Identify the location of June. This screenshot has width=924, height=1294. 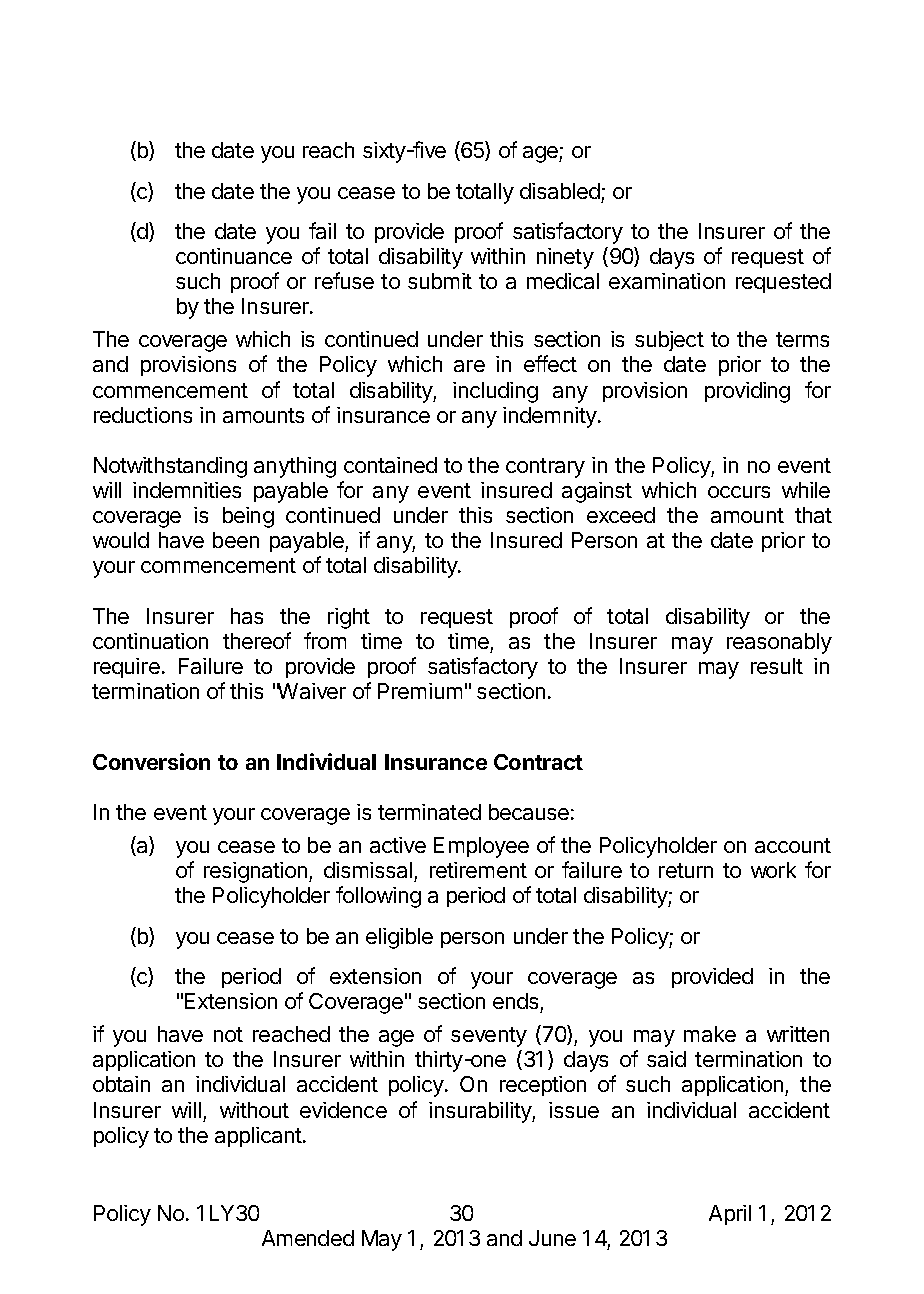
(552, 1238).
